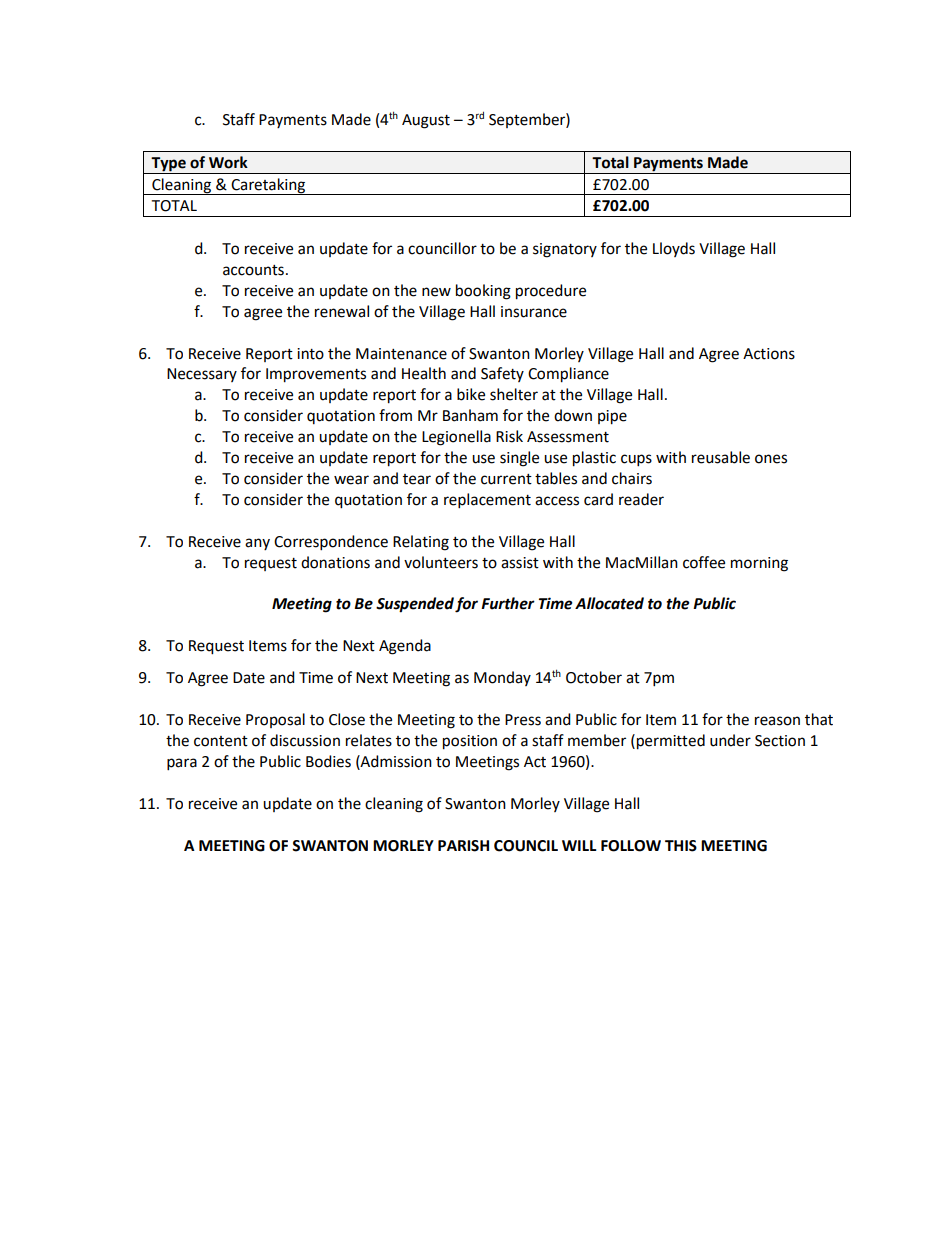 This screenshot has height=1233, width=952. I want to click on wear, so click(351, 480).
